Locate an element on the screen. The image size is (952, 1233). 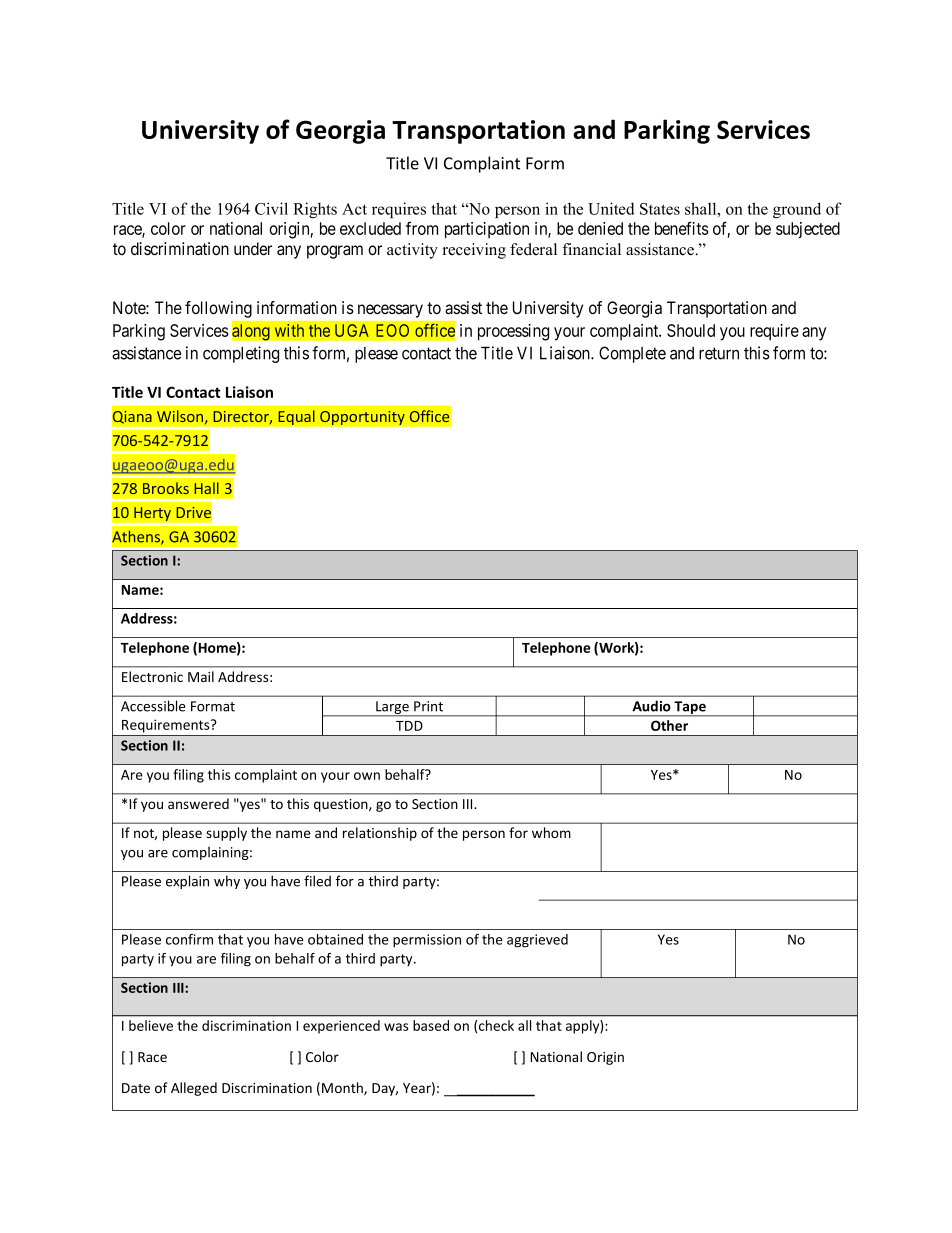
aggrieved is located at coordinates (537, 941).
